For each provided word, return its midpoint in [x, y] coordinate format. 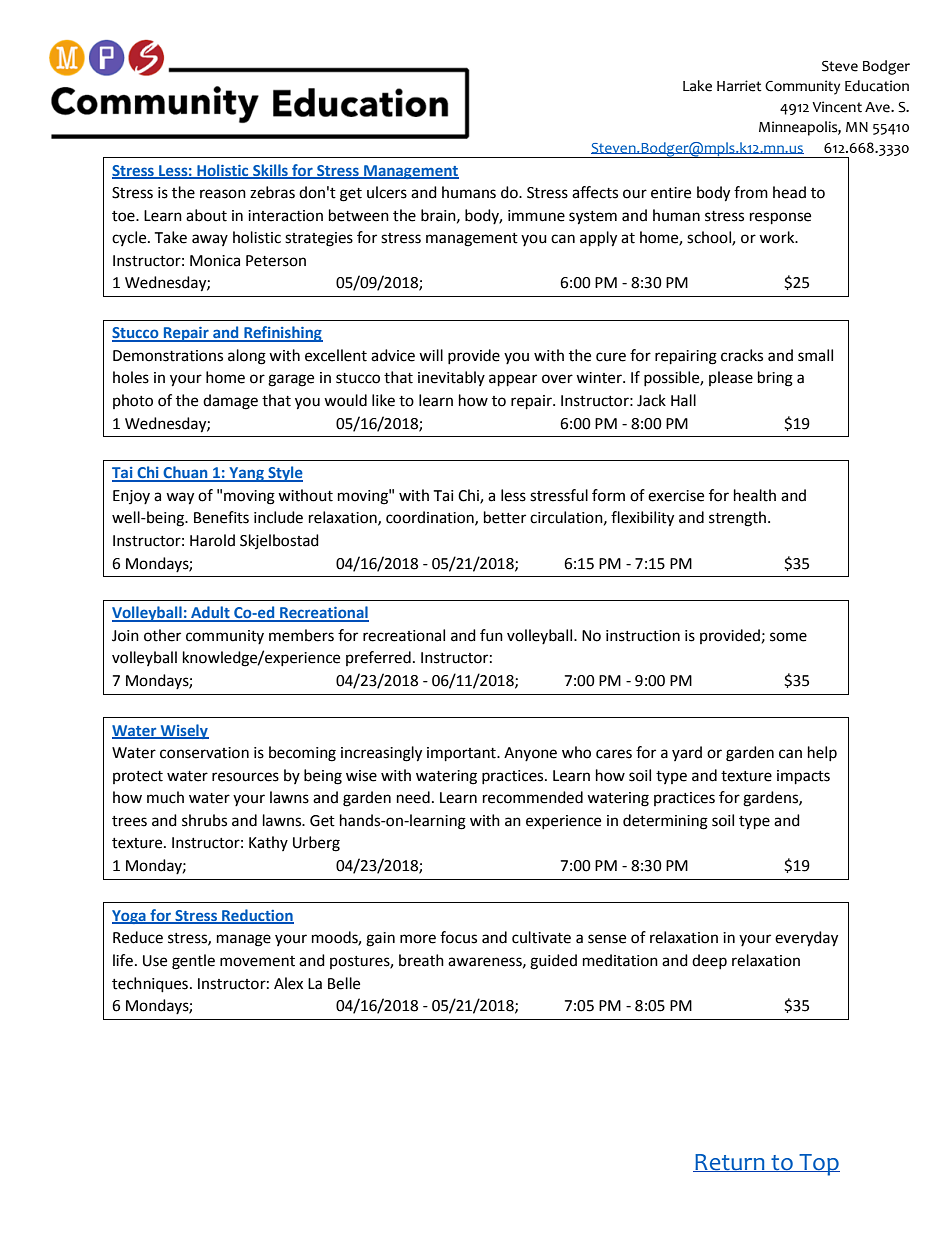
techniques [150, 985]
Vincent [837, 107]
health [755, 495]
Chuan [186, 473]
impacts [803, 777]
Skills [270, 171]
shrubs [204, 820]
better [505, 517]
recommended [533, 797]
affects [595, 192]
